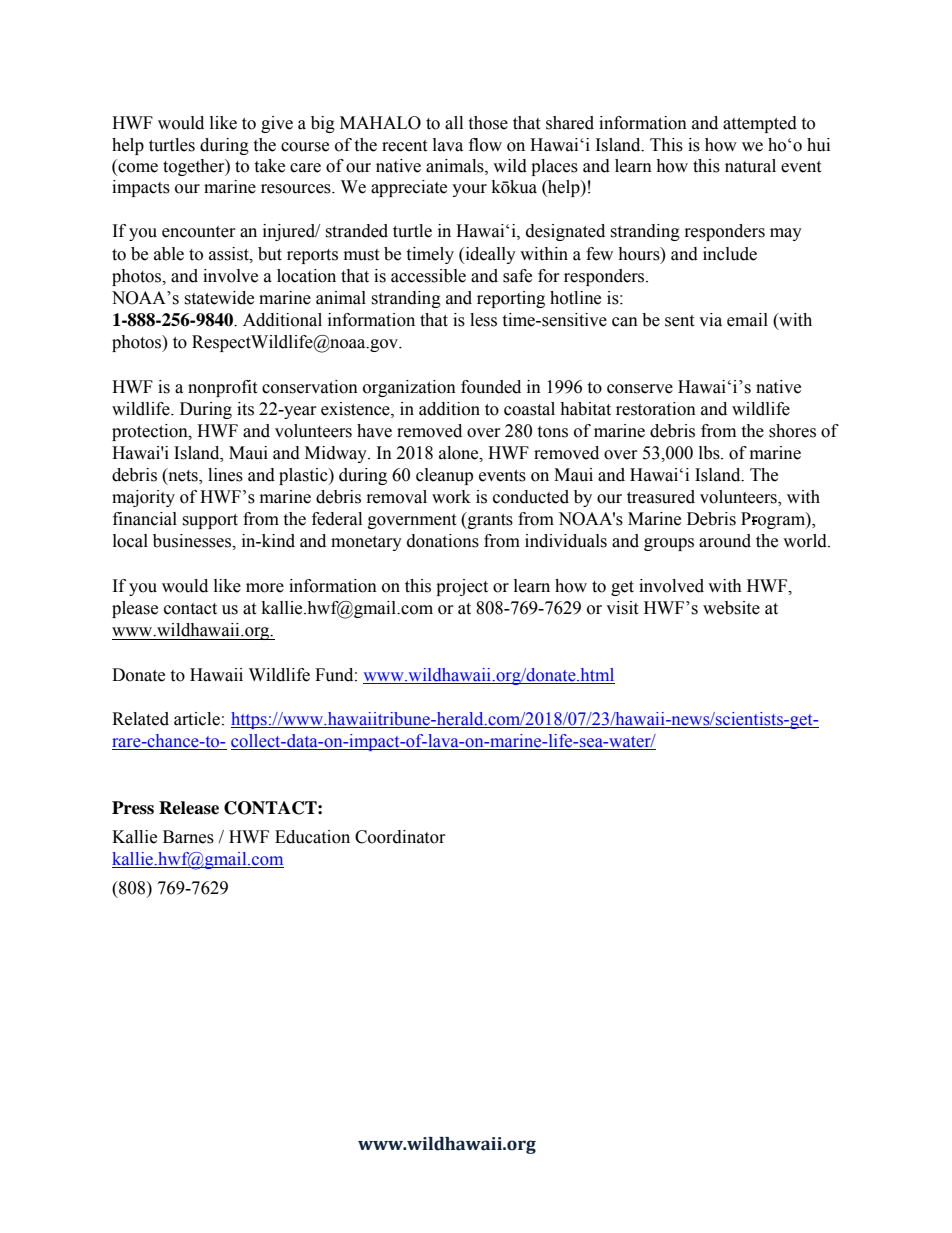  I want to click on natural, so click(750, 166).
